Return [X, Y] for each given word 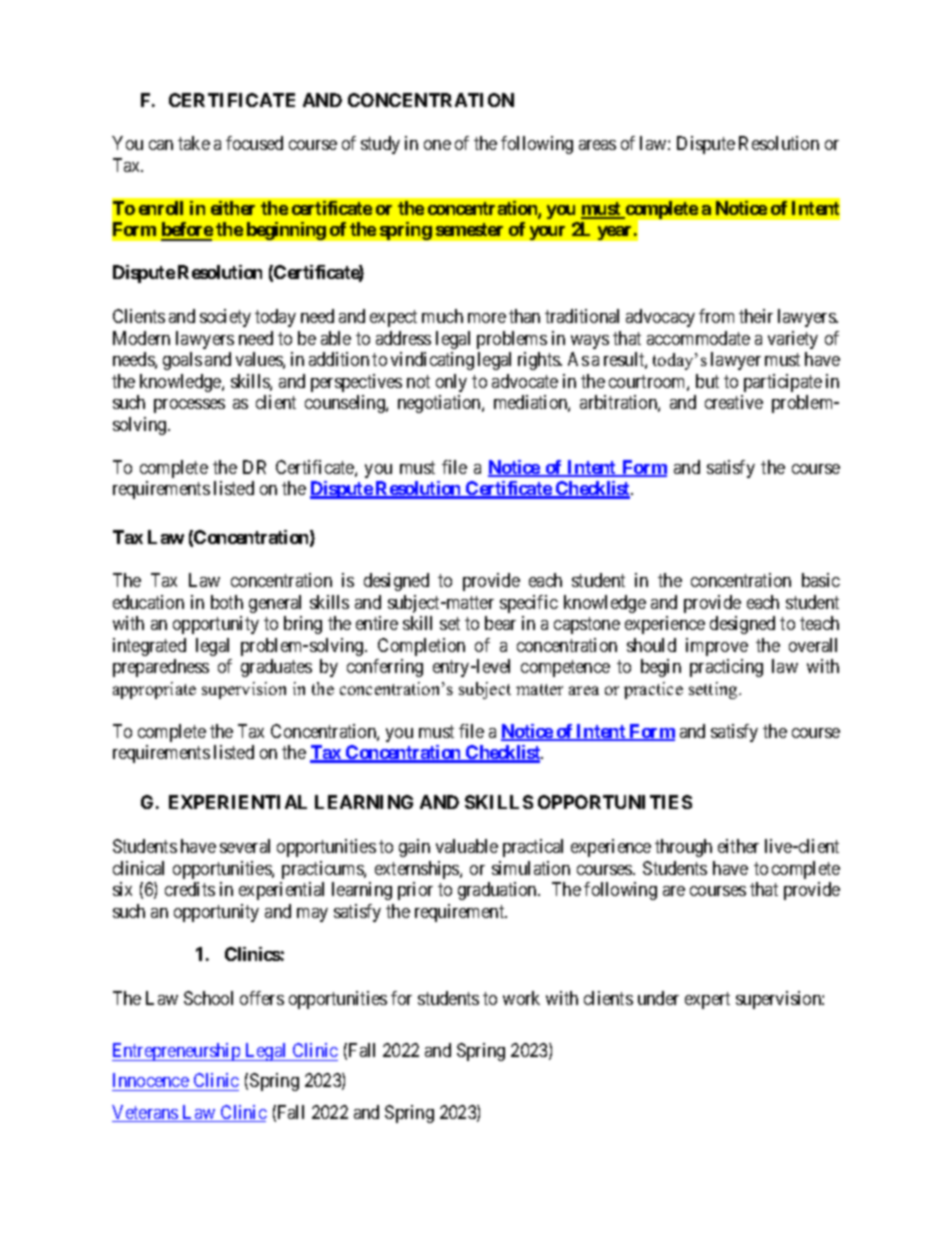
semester [469, 229]
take [194, 143]
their [756, 316]
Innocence [151, 1082]
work [521, 998]
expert [707, 1000]
